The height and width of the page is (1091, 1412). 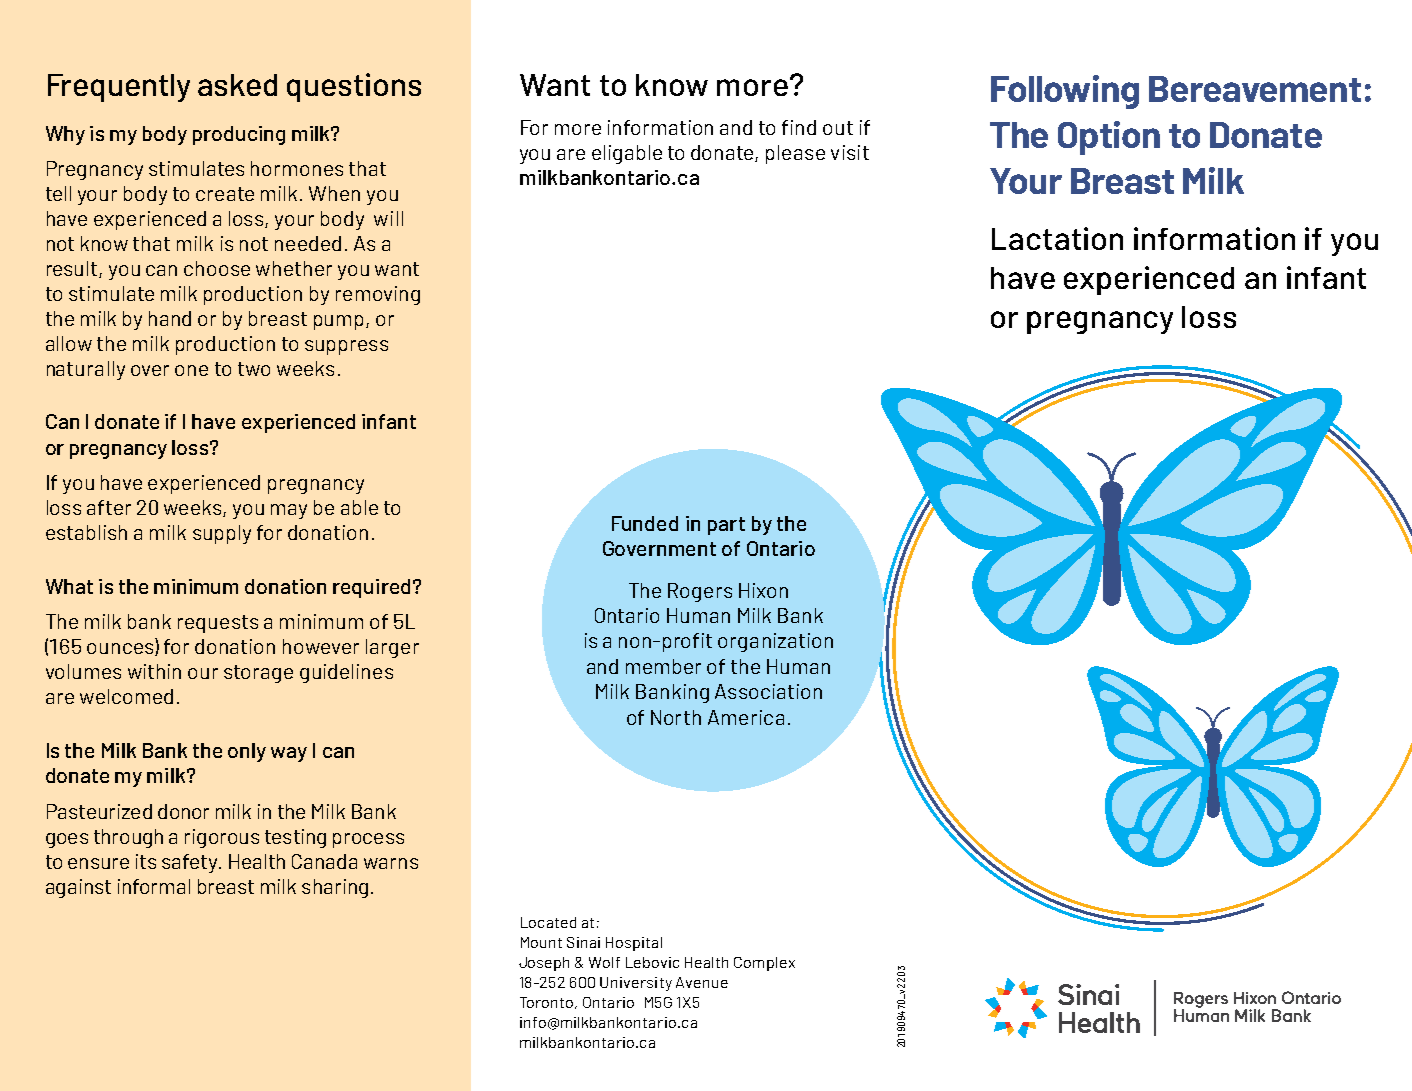 What do you see at coordinates (239, 135) in the page?
I see `producing` at bounding box center [239, 135].
